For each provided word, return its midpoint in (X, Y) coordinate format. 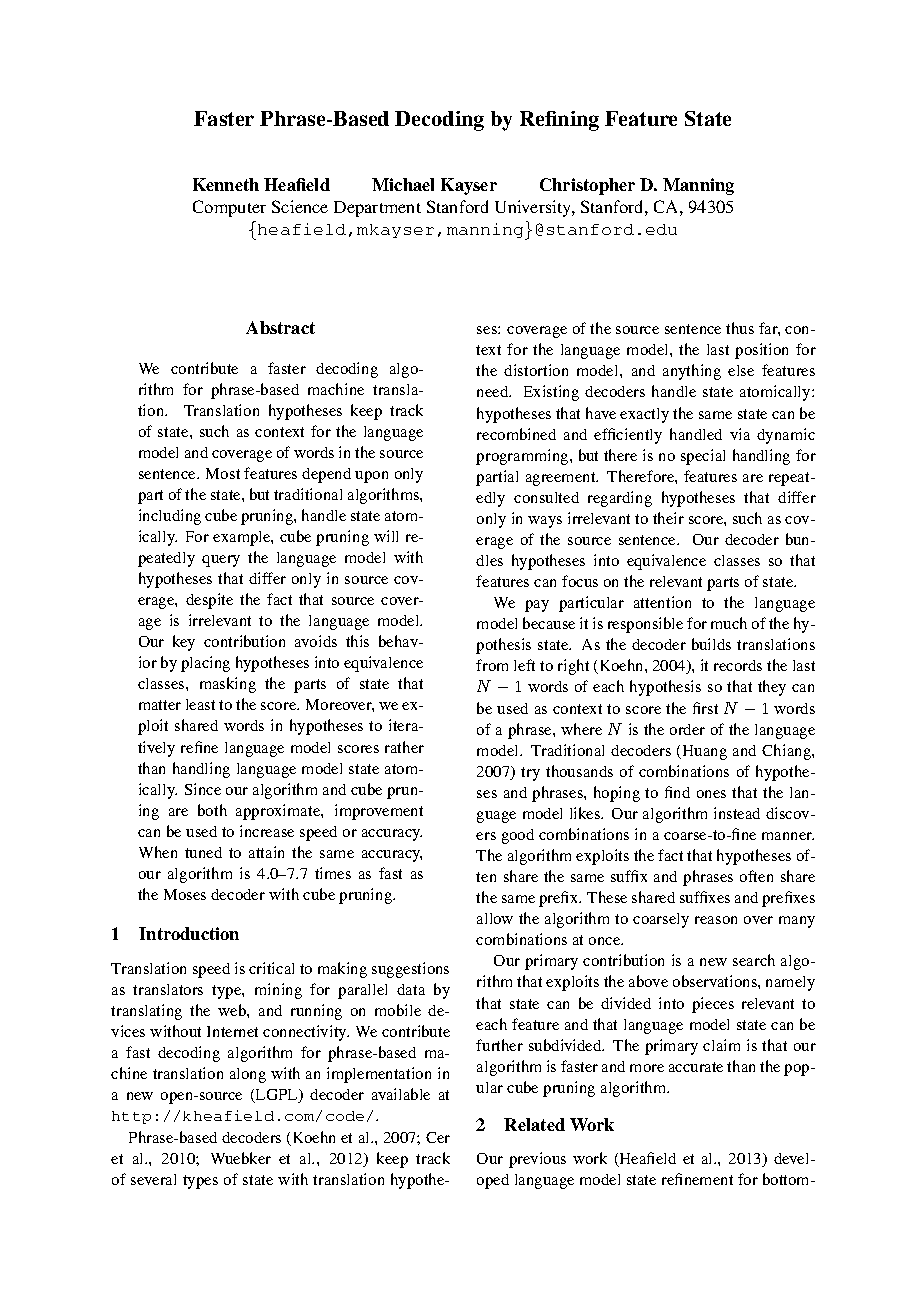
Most (223, 473)
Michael (403, 184)
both (212, 810)
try (530, 774)
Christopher (587, 186)
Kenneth (226, 184)
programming (523, 457)
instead (737, 813)
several (153, 1179)
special (703, 457)
